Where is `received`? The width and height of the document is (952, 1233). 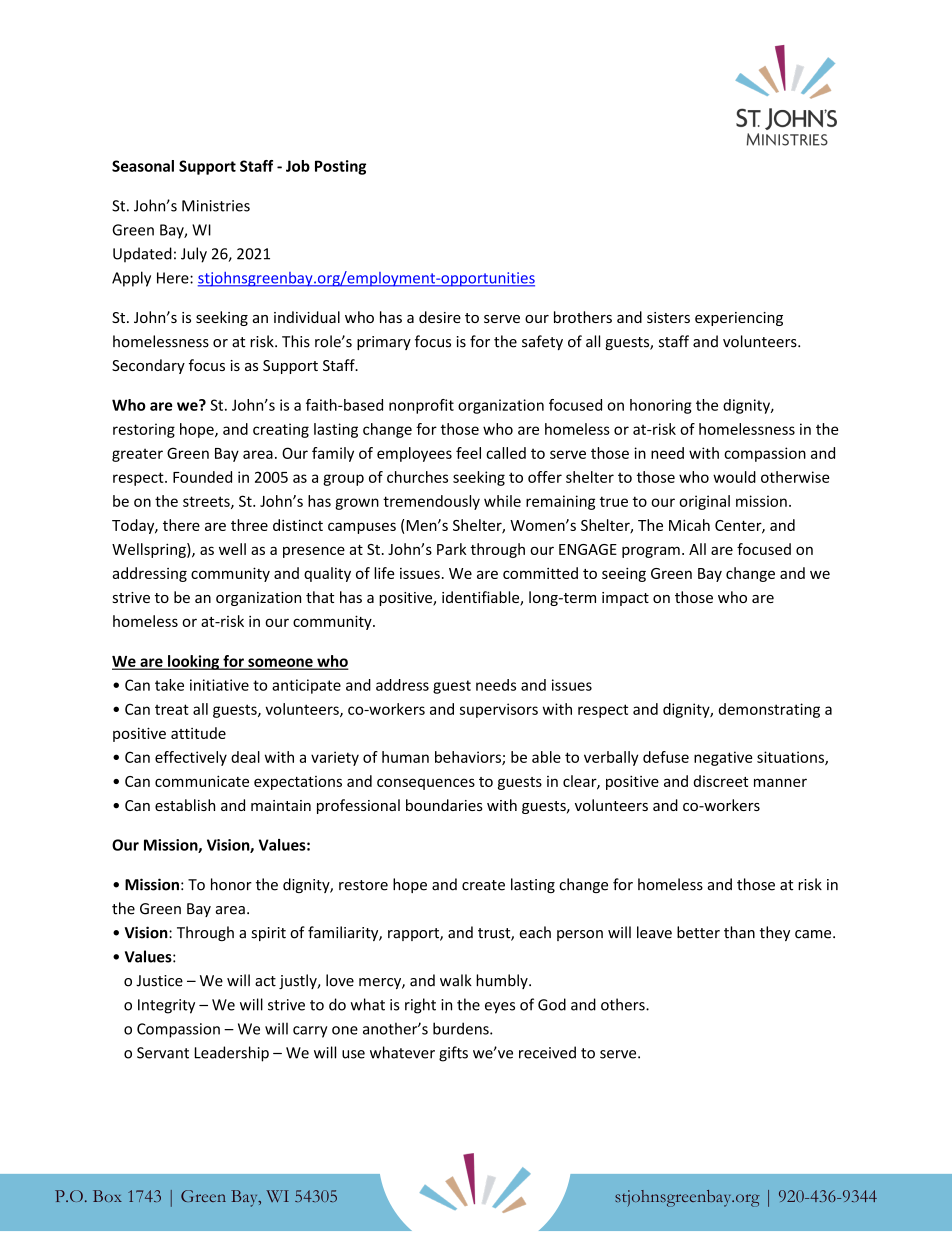
received is located at coordinates (547, 1052).
